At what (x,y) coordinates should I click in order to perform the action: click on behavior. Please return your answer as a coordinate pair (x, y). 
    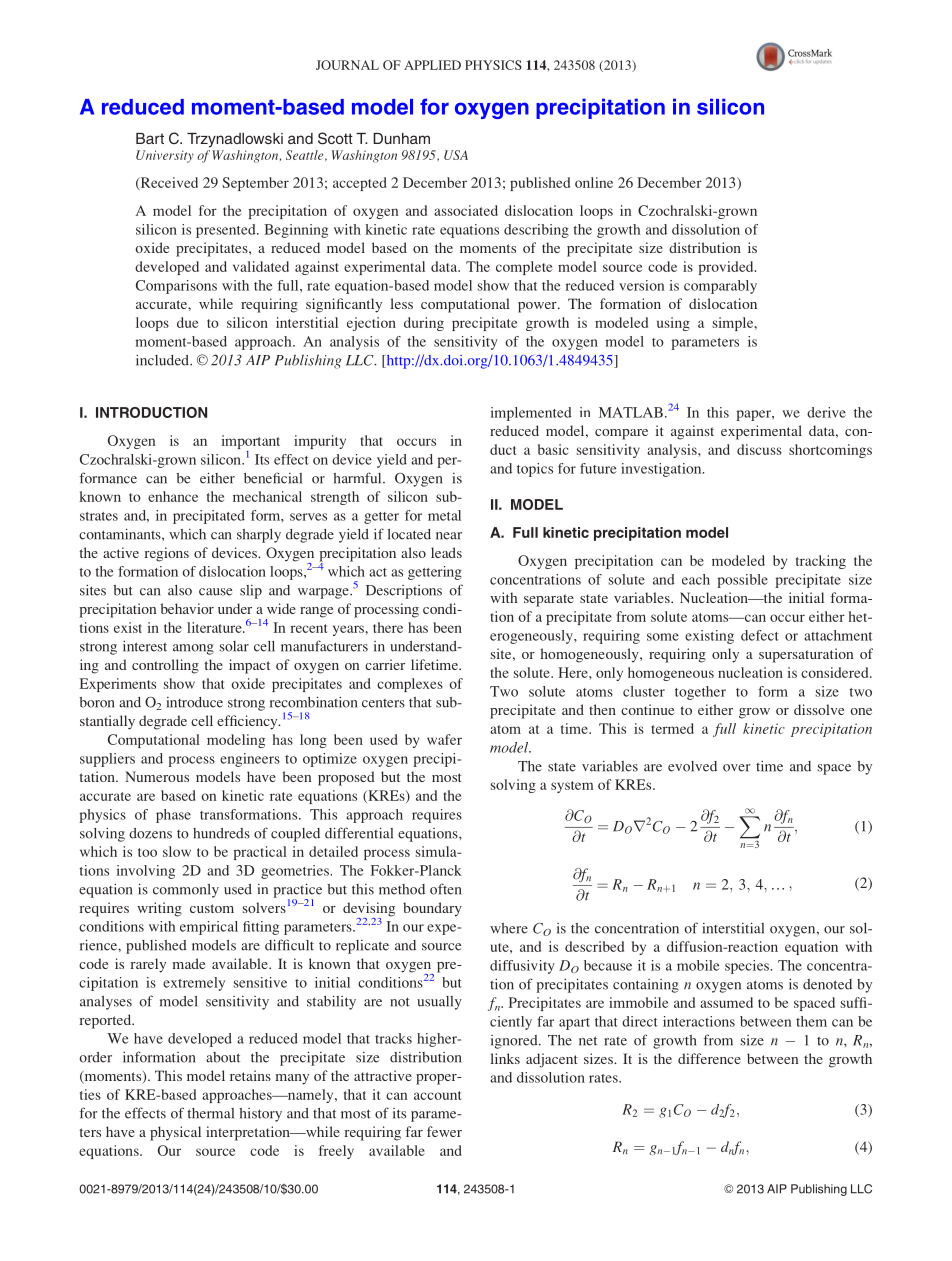
    Looking at the image, I should click on (187, 608).
